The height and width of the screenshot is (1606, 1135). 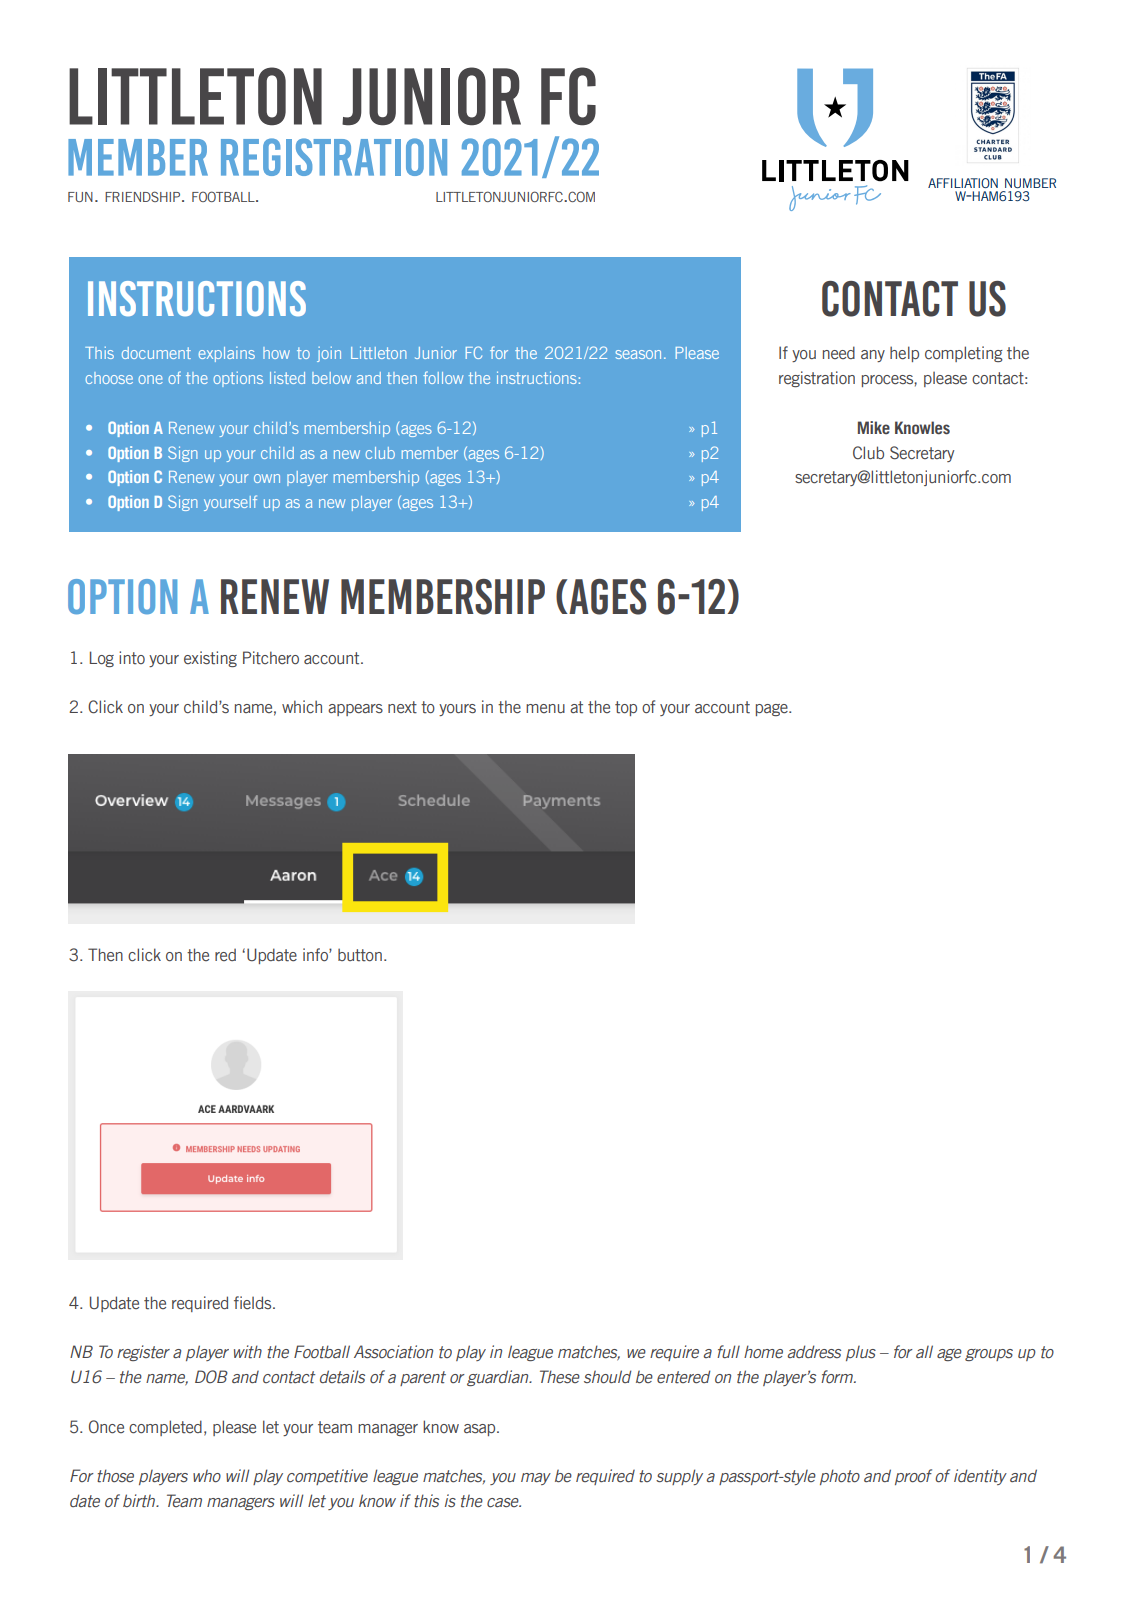 What do you see at coordinates (302, 707) in the screenshot?
I see `which` at bounding box center [302, 707].
